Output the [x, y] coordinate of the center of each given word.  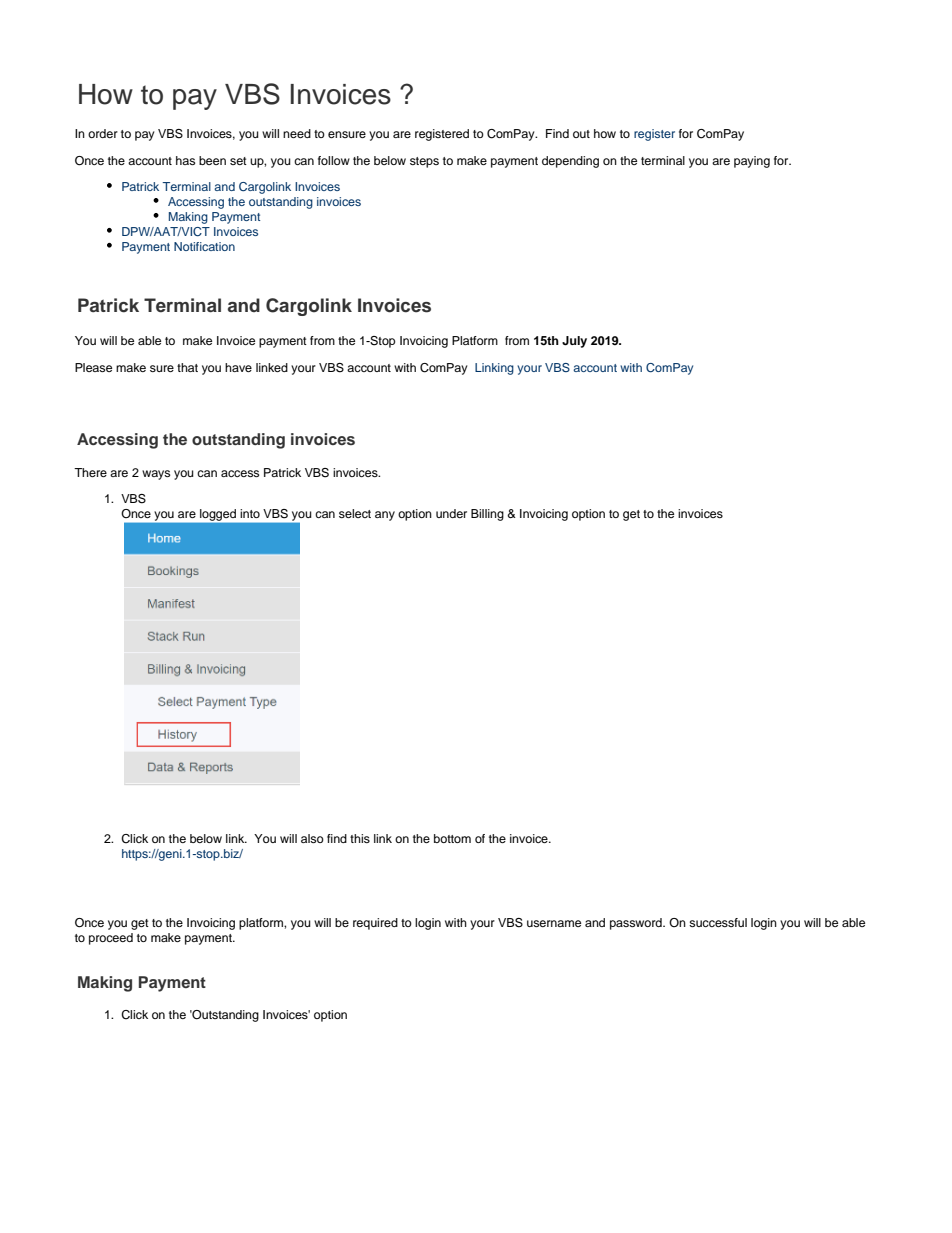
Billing [487, 515]
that [187, 367]
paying [752, 162]
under [451, 513]
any [385, 516]
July [574, 342]
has [185, 160]
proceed [111, 939]
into [250, 513]
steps [424, 162]
